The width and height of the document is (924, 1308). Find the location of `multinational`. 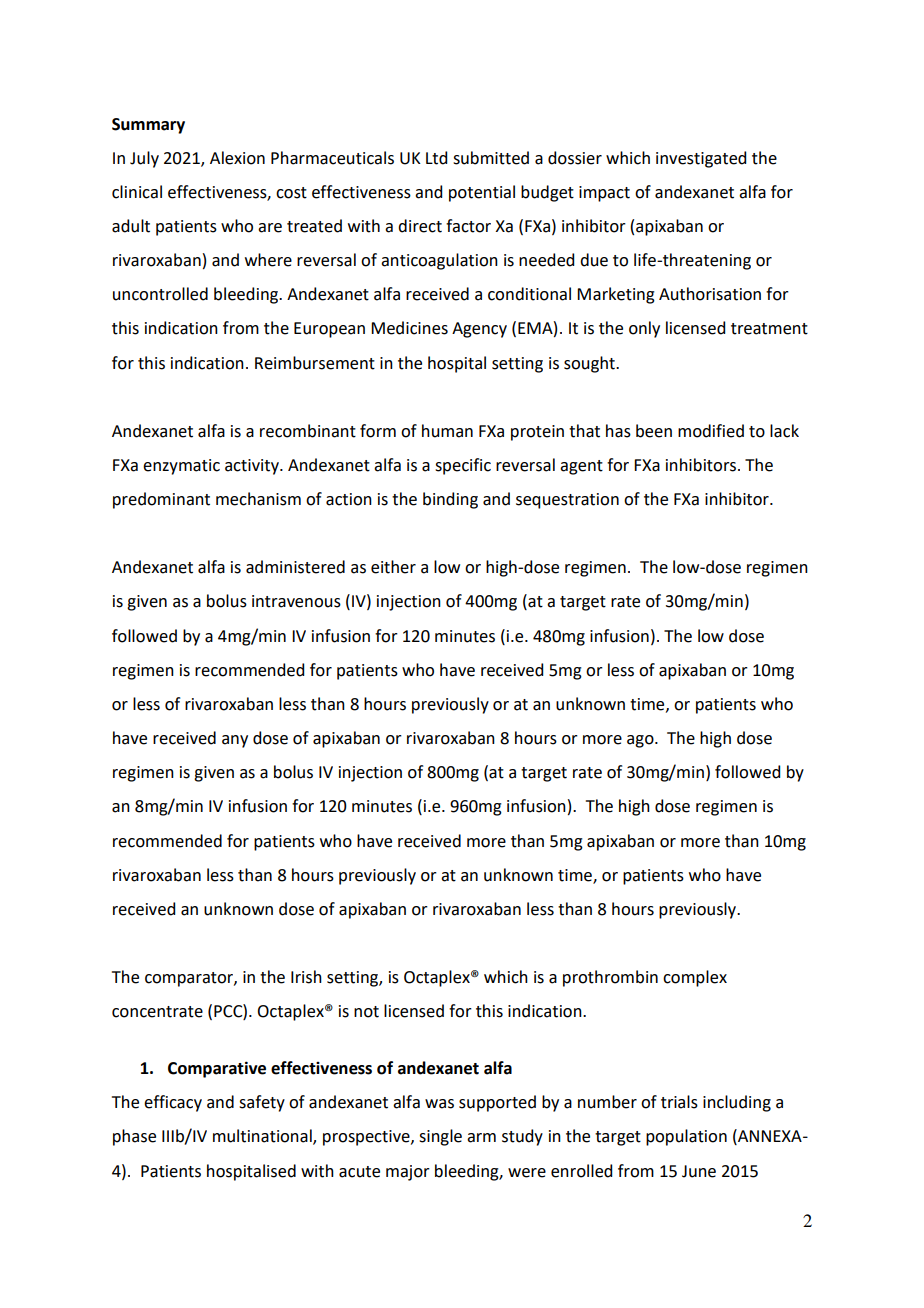

multinational is located at coordinates (263, 1137).
